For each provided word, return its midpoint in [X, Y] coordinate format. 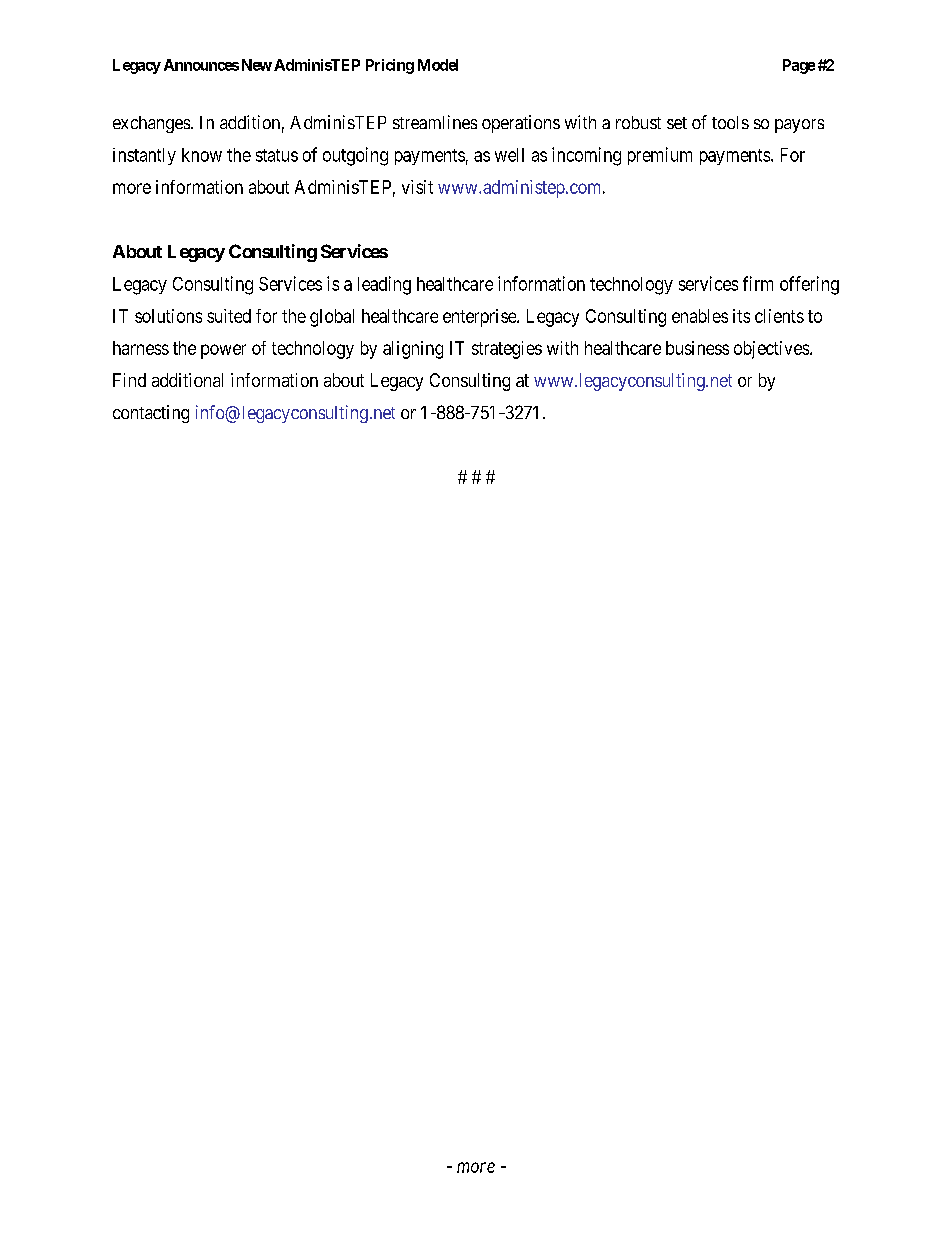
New [257, 65]
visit [417, 187]
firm [758, 283]
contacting [151, 414]
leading [384, 285]
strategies [507, 350]
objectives [771, 350]
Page [799, 66]
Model [438, 65]
